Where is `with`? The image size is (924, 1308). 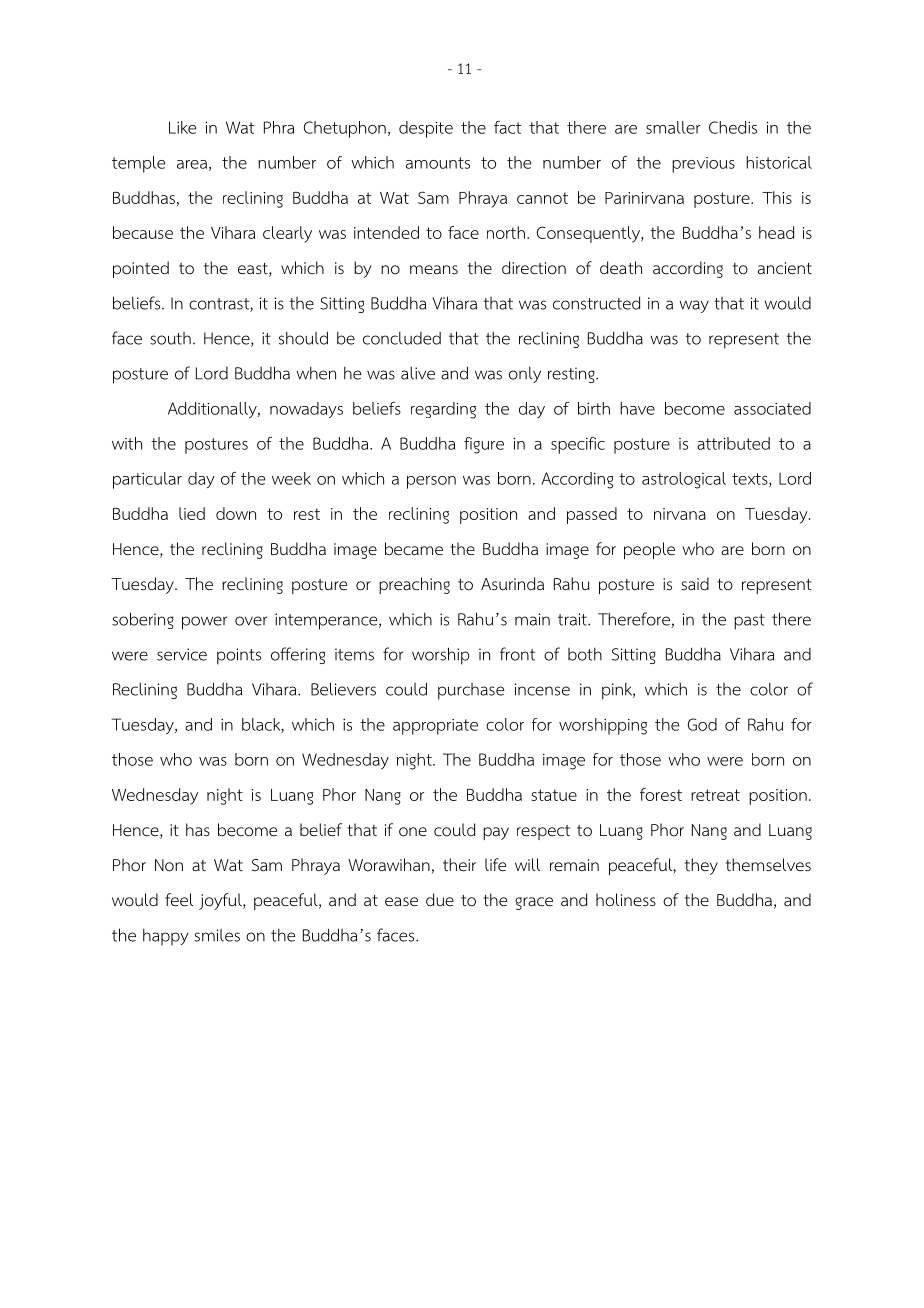
with is located at coordinates (127, 443).
